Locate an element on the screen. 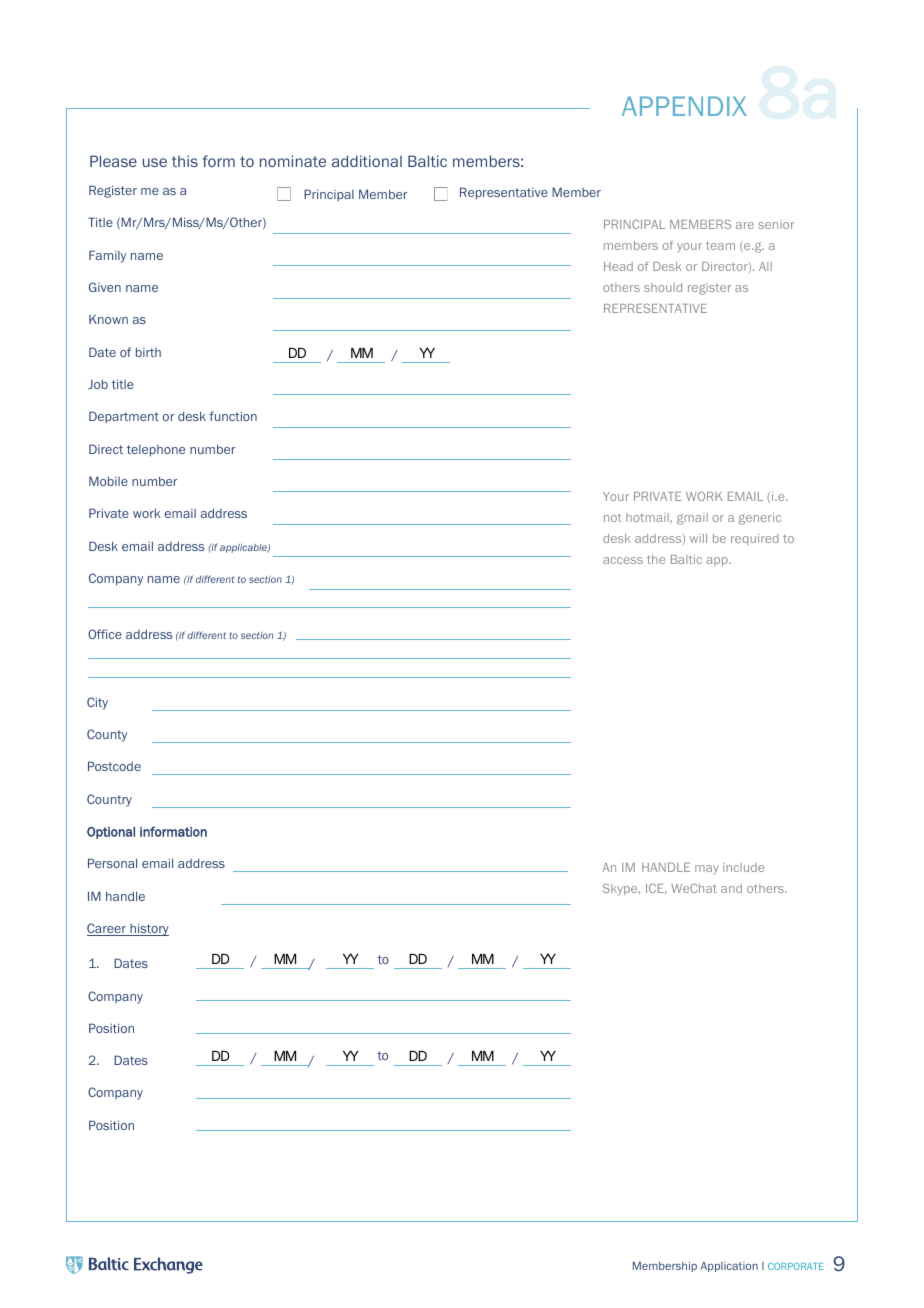 Image resolution: width=924 pixels, height=1308 pixels. Application is located at coordinates (729, 1267).
